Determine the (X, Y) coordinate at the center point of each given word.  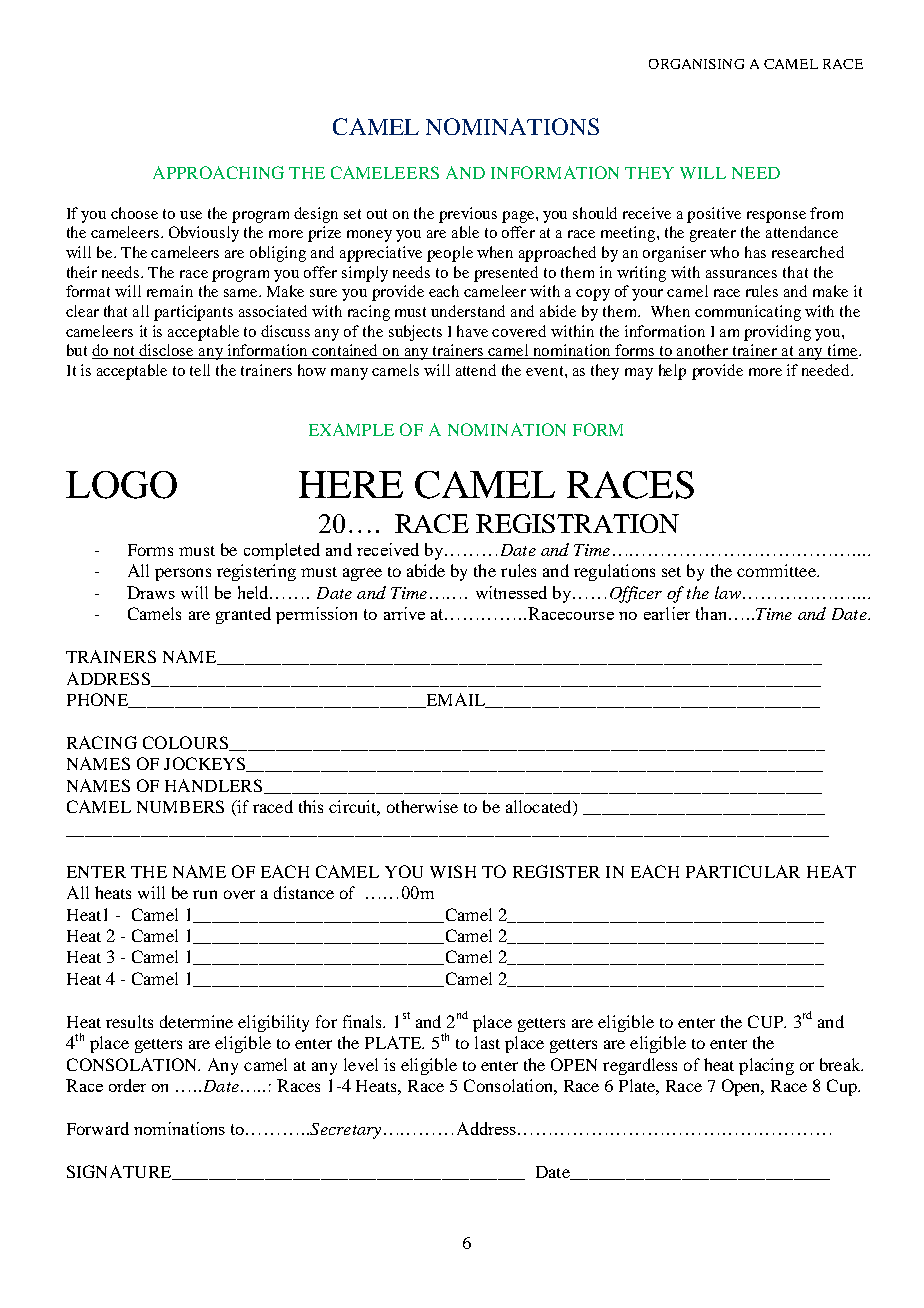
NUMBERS (180, 806)
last (487, 1042)
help (672, 372)
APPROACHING (218, 172)
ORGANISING (696, 64)
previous (468, 215)
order (127, 1085)
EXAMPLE (351, 429)
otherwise (422, 806)
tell (200, 370)
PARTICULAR (743, 871)
